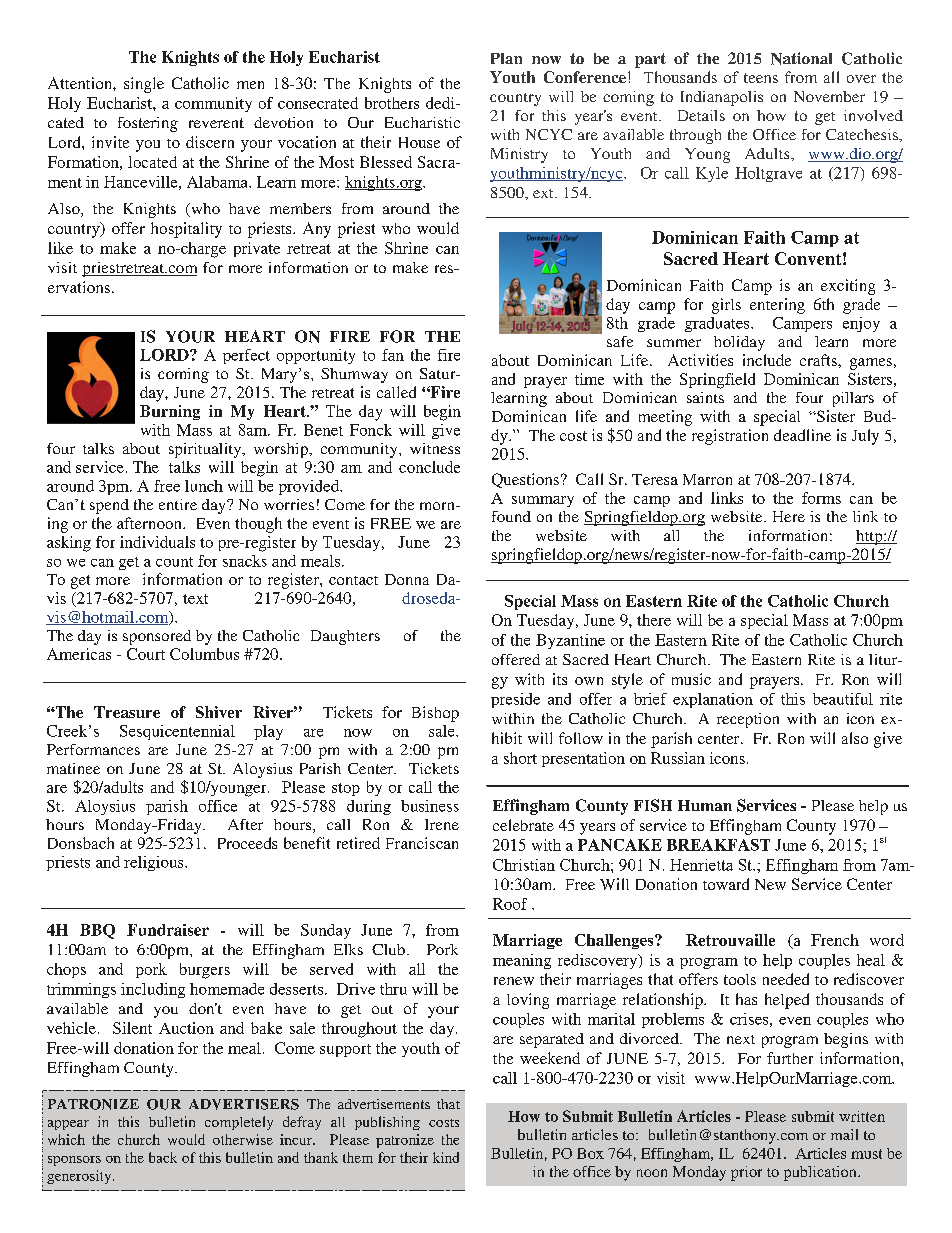 This page has width=952, height=1233. I want to click on single, so click(144, 85).
